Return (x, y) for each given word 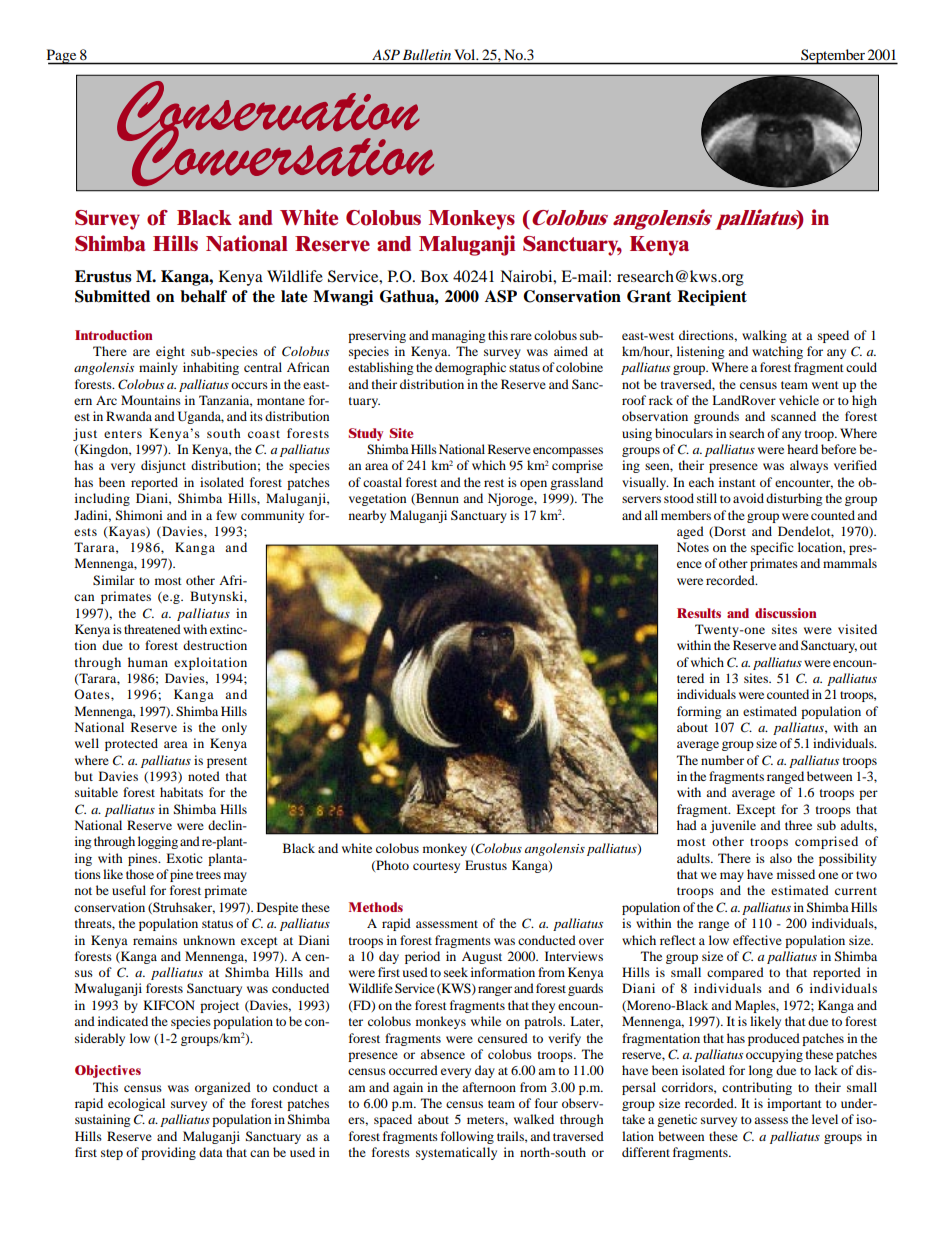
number (722, 760)
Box (435, 276)
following (467, 1137)
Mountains (151, 400)
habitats (181, 792)
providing (168, 1153)
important (794, 1104)
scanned (793, 416)
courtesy (436, 867)
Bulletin (427, 54)
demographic (470, 368)
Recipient (712, 298)
